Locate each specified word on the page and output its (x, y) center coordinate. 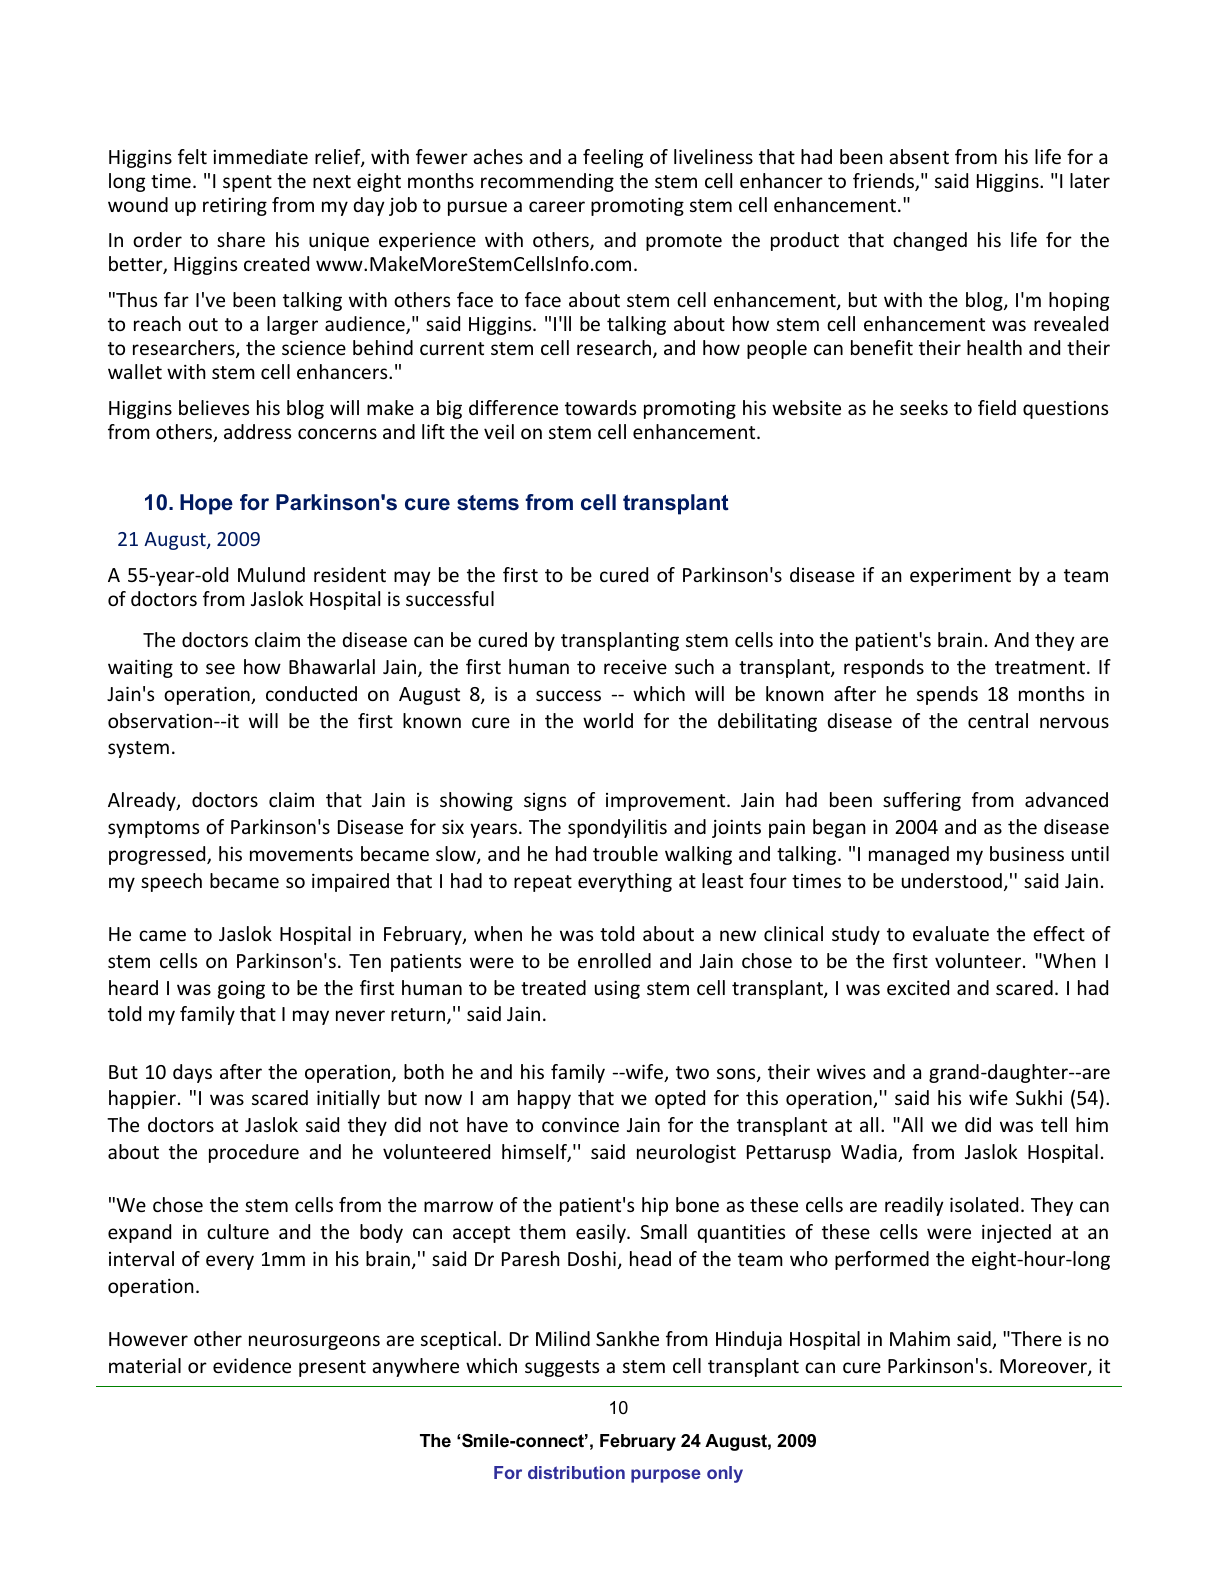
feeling (613, 158)
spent (247, 183)
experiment (960, 577)
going (241, 990)
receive (635, 667)
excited (918, 987)
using (617, 990)
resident (350, 574)
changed (930, 241)
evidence (252, 1365)
